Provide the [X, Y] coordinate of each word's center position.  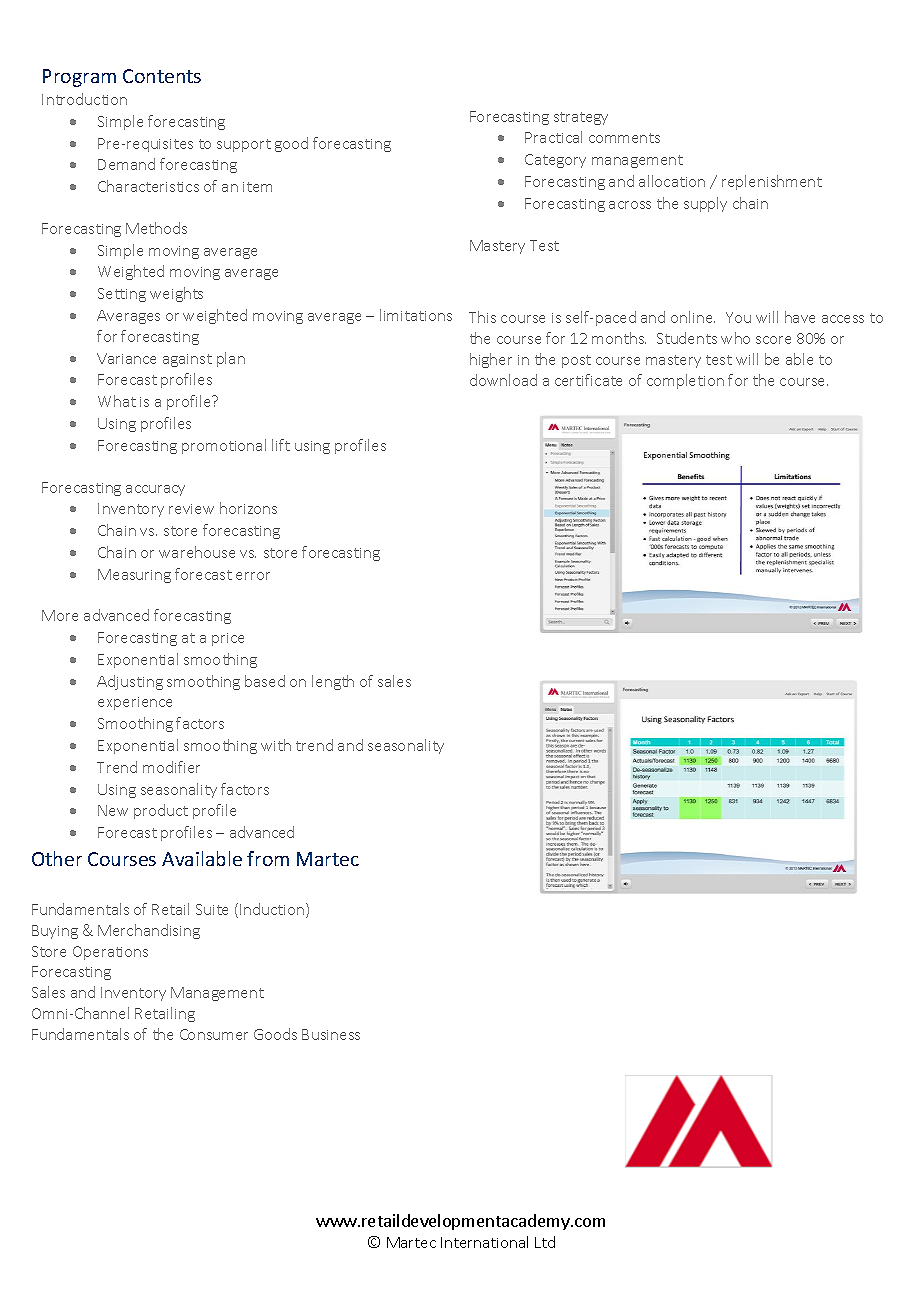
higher [491, 360]
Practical [553, 137]
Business [331, 1034]
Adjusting [130, 682]
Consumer [214, 1034]
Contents [162, 76]
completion [685, 381]
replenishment [772, 182]
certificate [588, 380]
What [117, 401]
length [333, 682]
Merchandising [149, 931]
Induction [273, 910]
